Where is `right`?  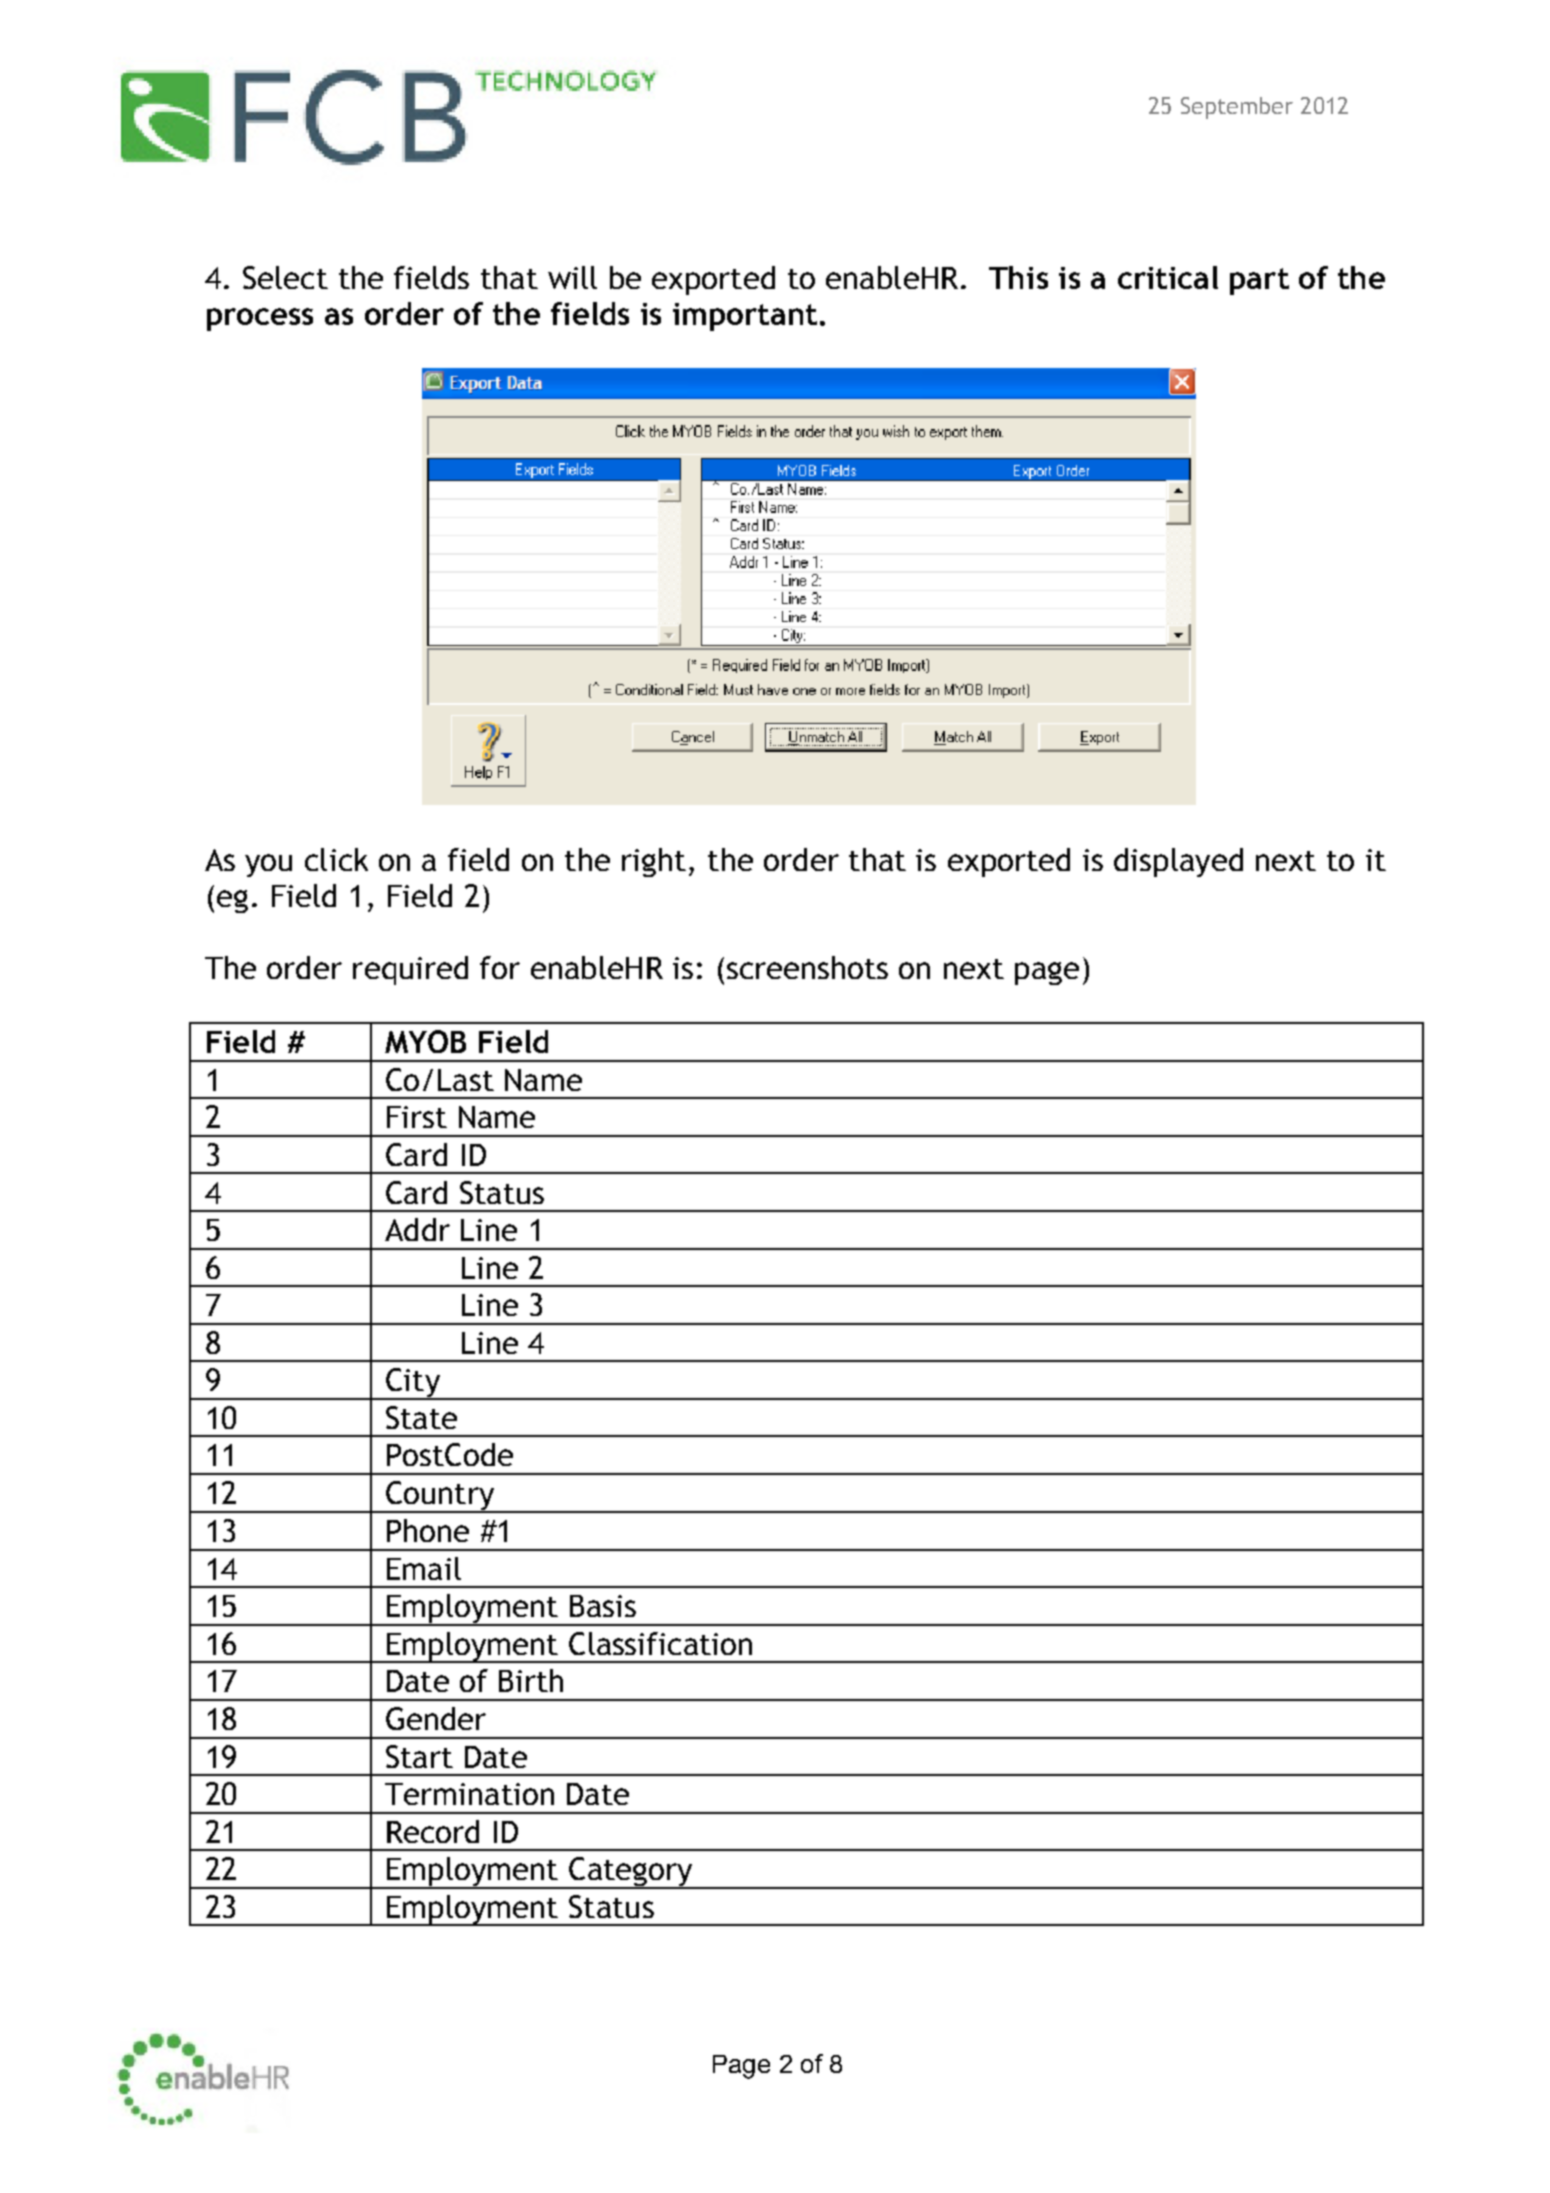 right is located at coordinates (654, 862).
